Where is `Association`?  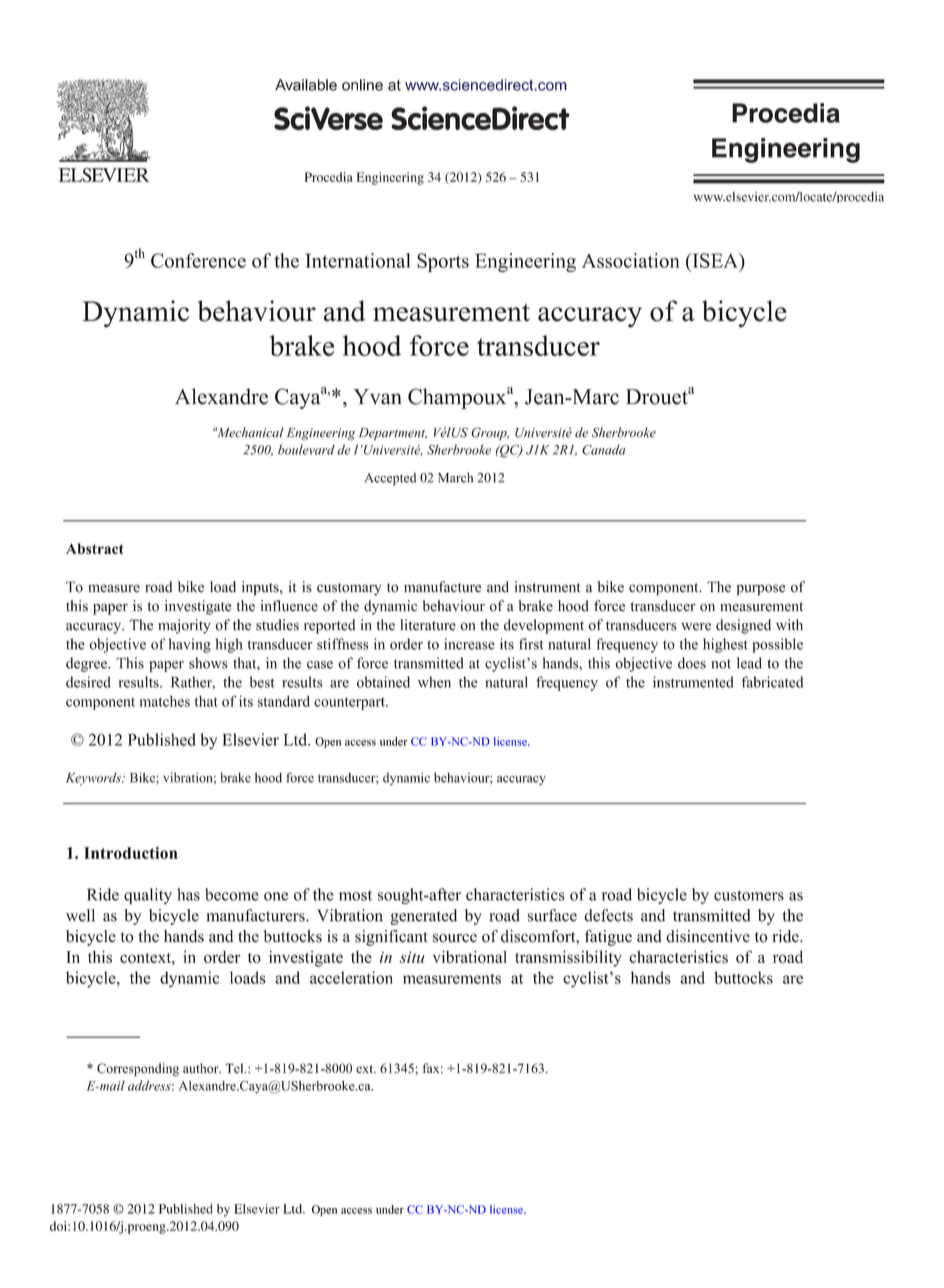
Association is located at coordinates (630, 260).
